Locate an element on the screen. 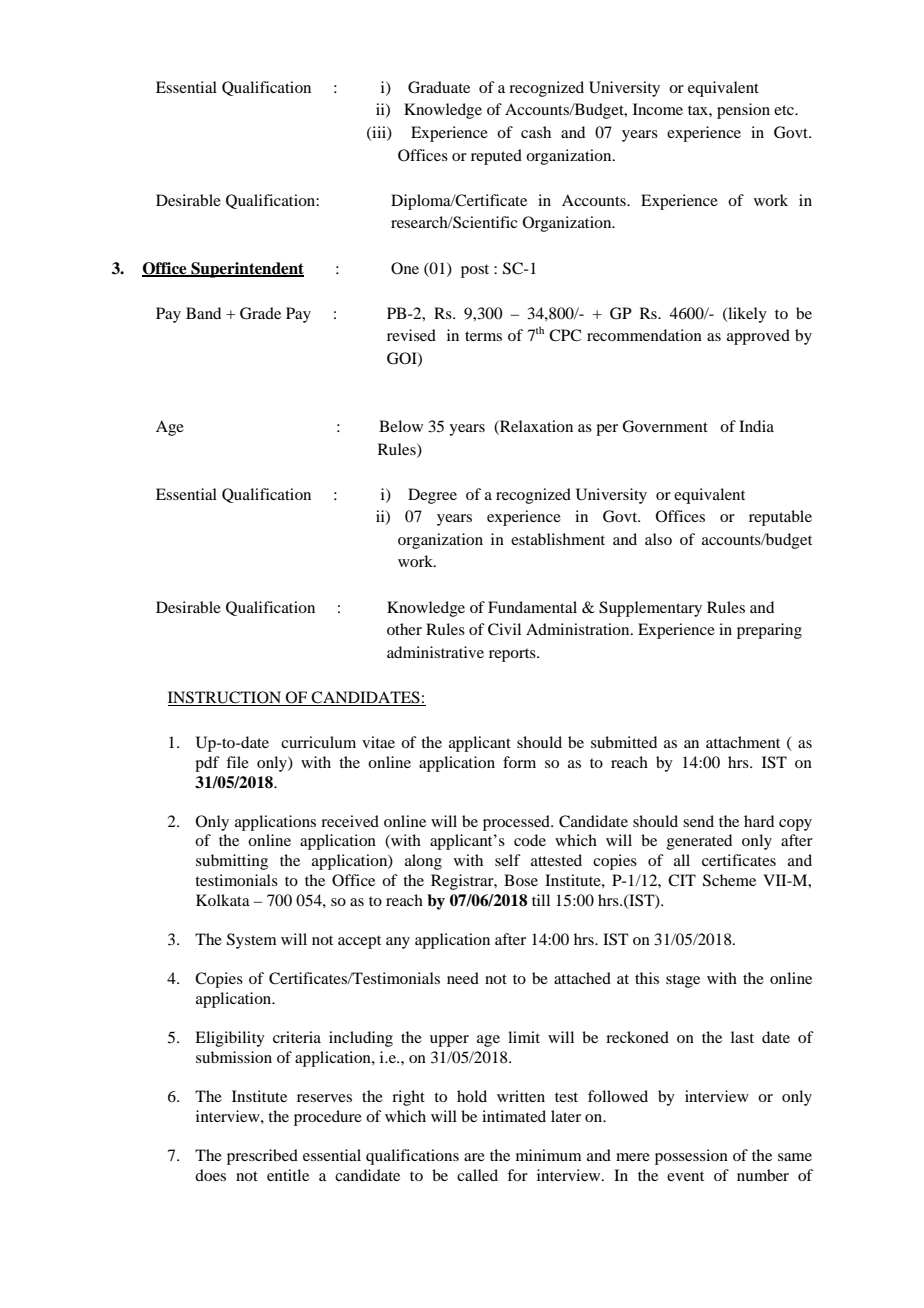  processed is located at coordinates (517, 823).
